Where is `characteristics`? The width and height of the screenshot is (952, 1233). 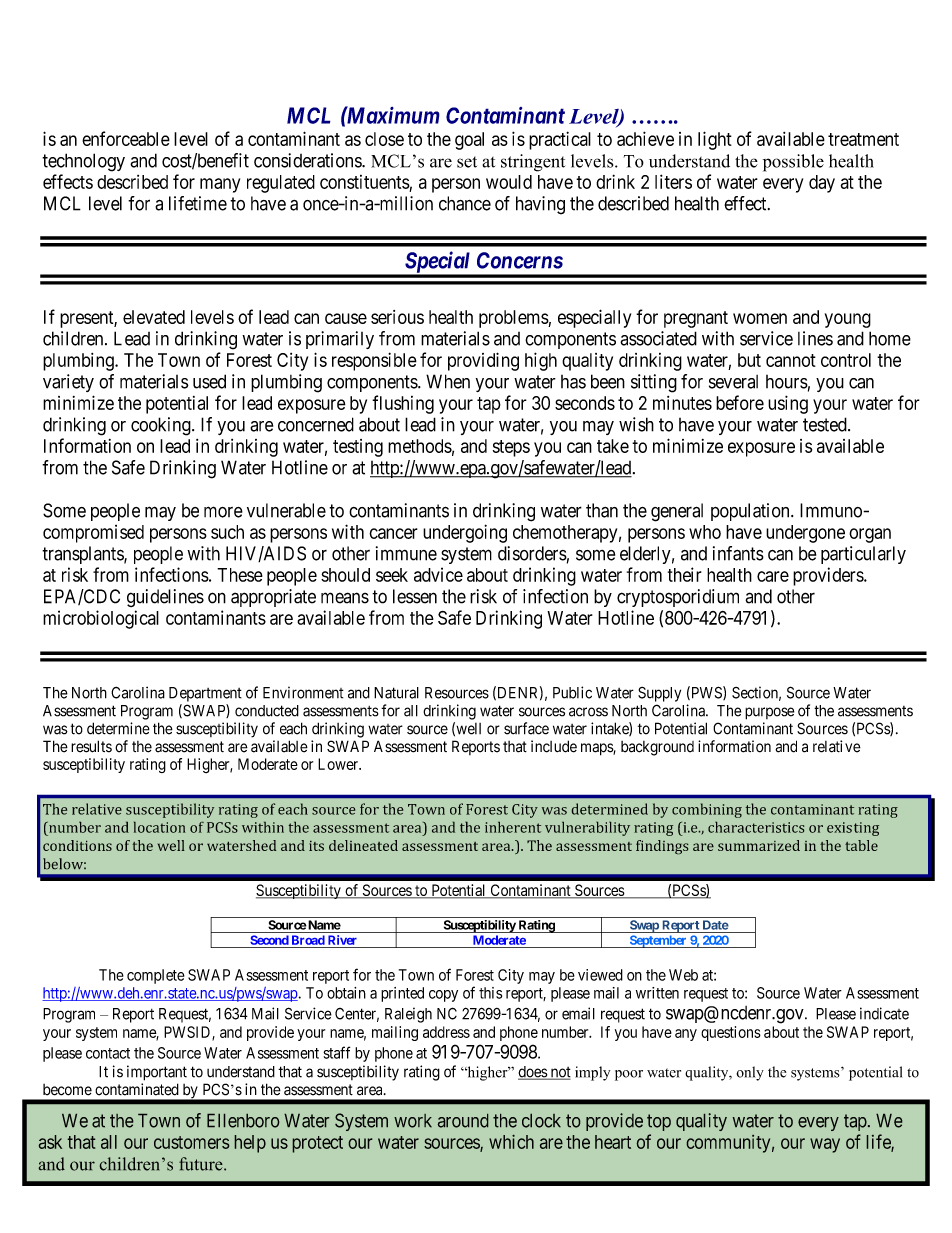 characteristics is located at coordinates (756, 827).
